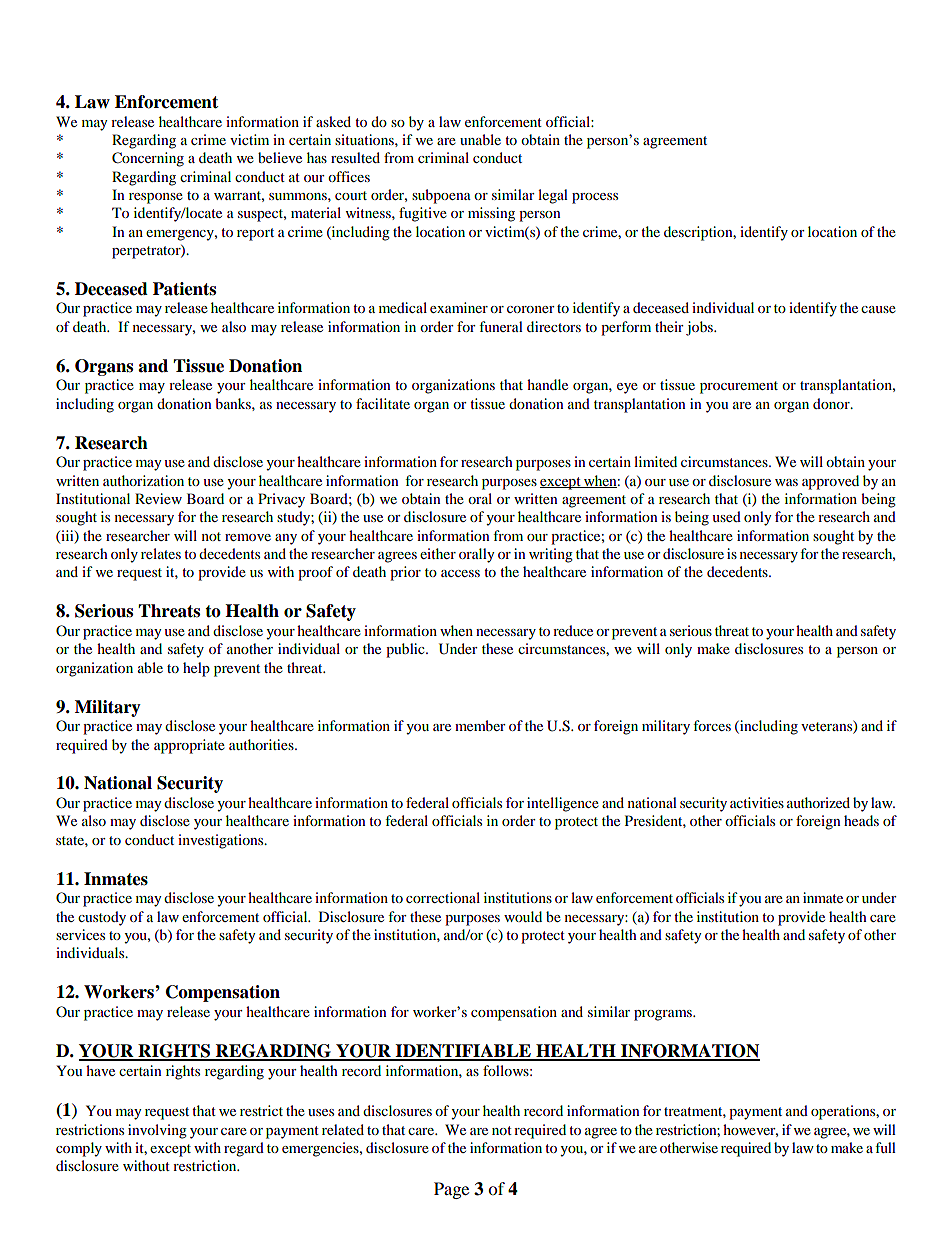 The width and height of the screenshot is (952, 1233). Describe the element at coordinates (157, 1131) in the screenshot. I see `involving` at that location.
